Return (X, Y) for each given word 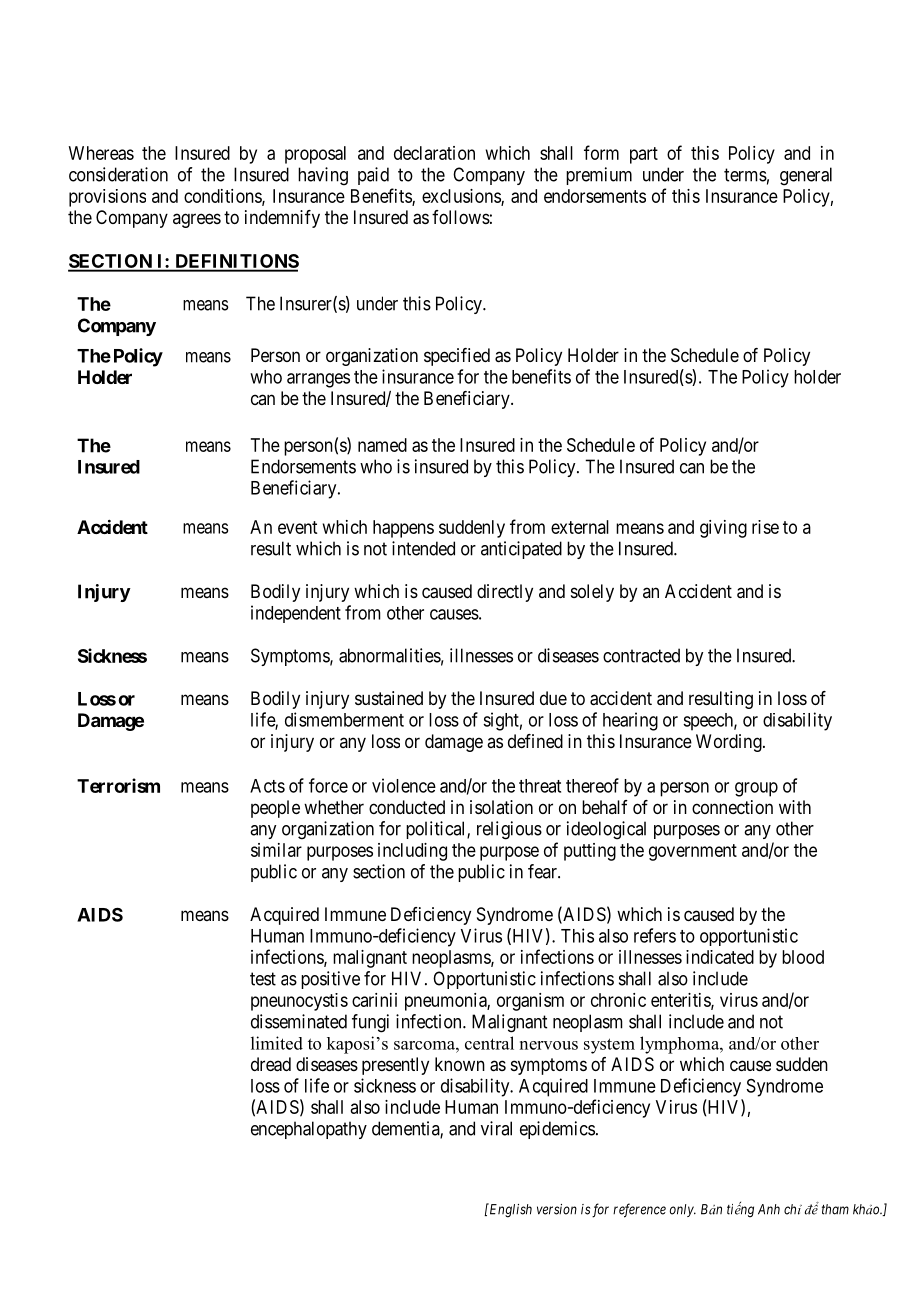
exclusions (462, 197)
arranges (318, 380)
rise (765, 527)
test (263, 979)
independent (296, 614)
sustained (389, 698)
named (382, 445)
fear (543, 871)
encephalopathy (309, 1130)
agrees (197, 220)
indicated (720, 957)
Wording (730, 743)
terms (745, 175)
